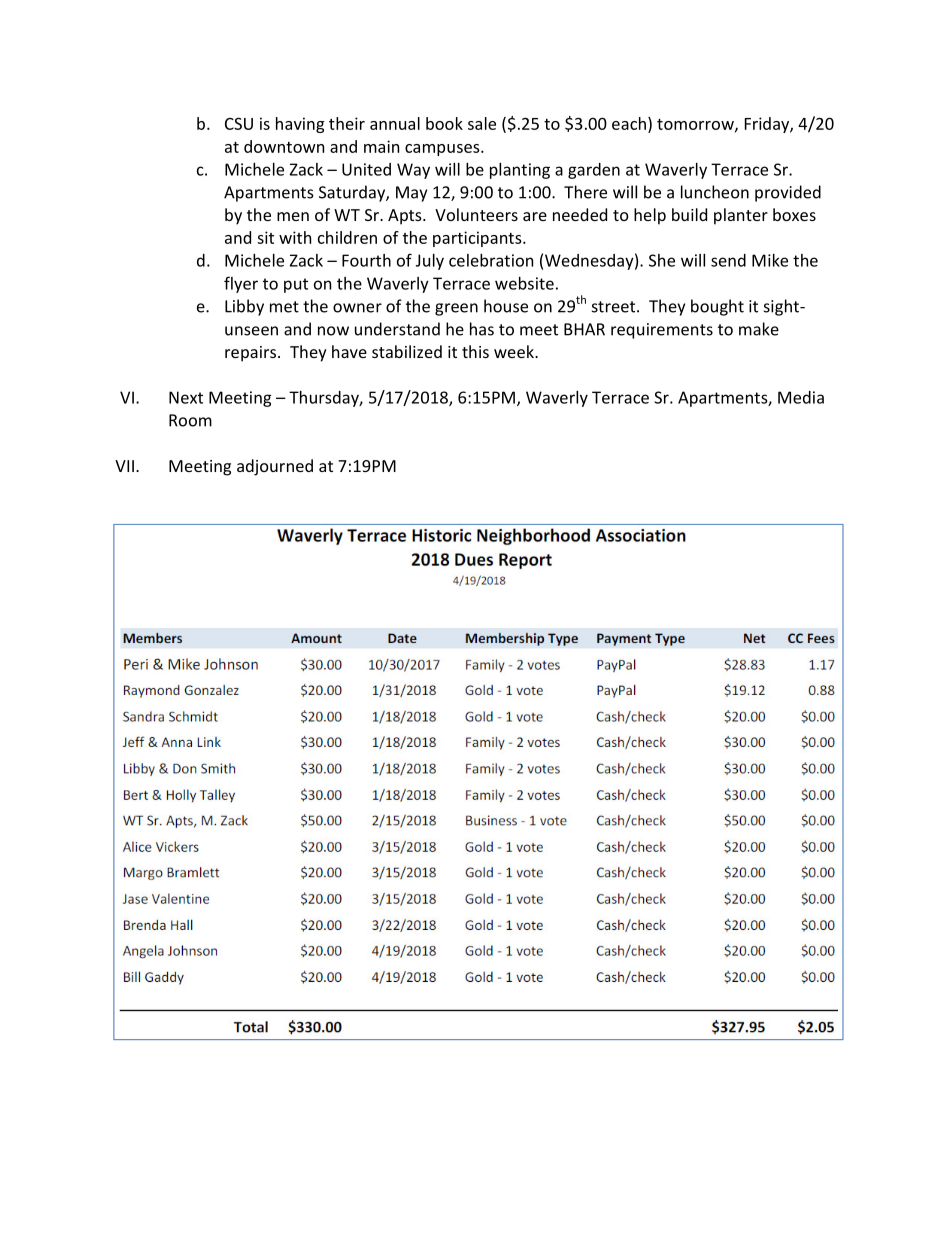  What do you see at coordinates (696, 125) in the screenshot?
I see `tomorrow` at bounding box center [696, 125].
